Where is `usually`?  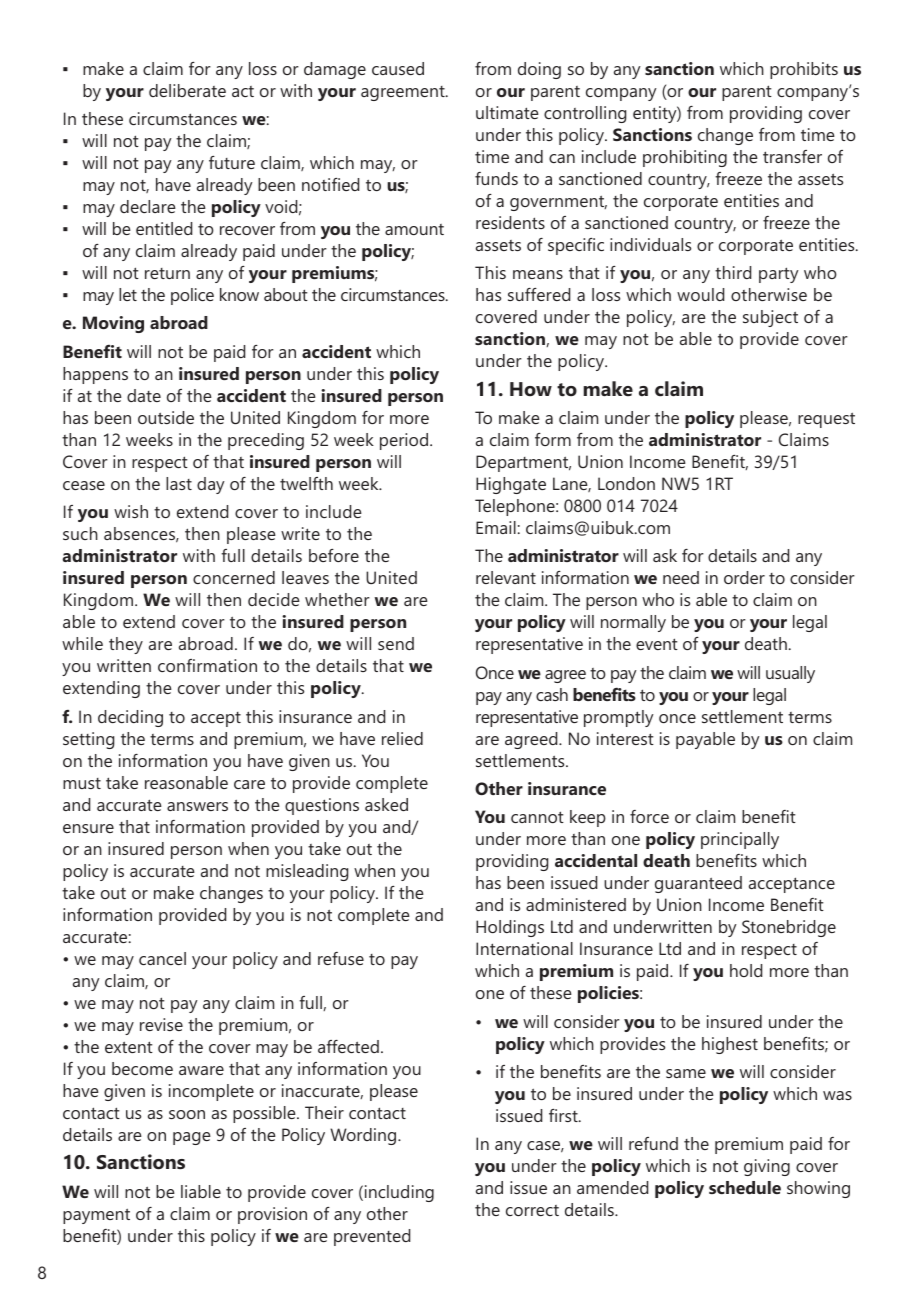 usually is located at coordinates (790, 674).
